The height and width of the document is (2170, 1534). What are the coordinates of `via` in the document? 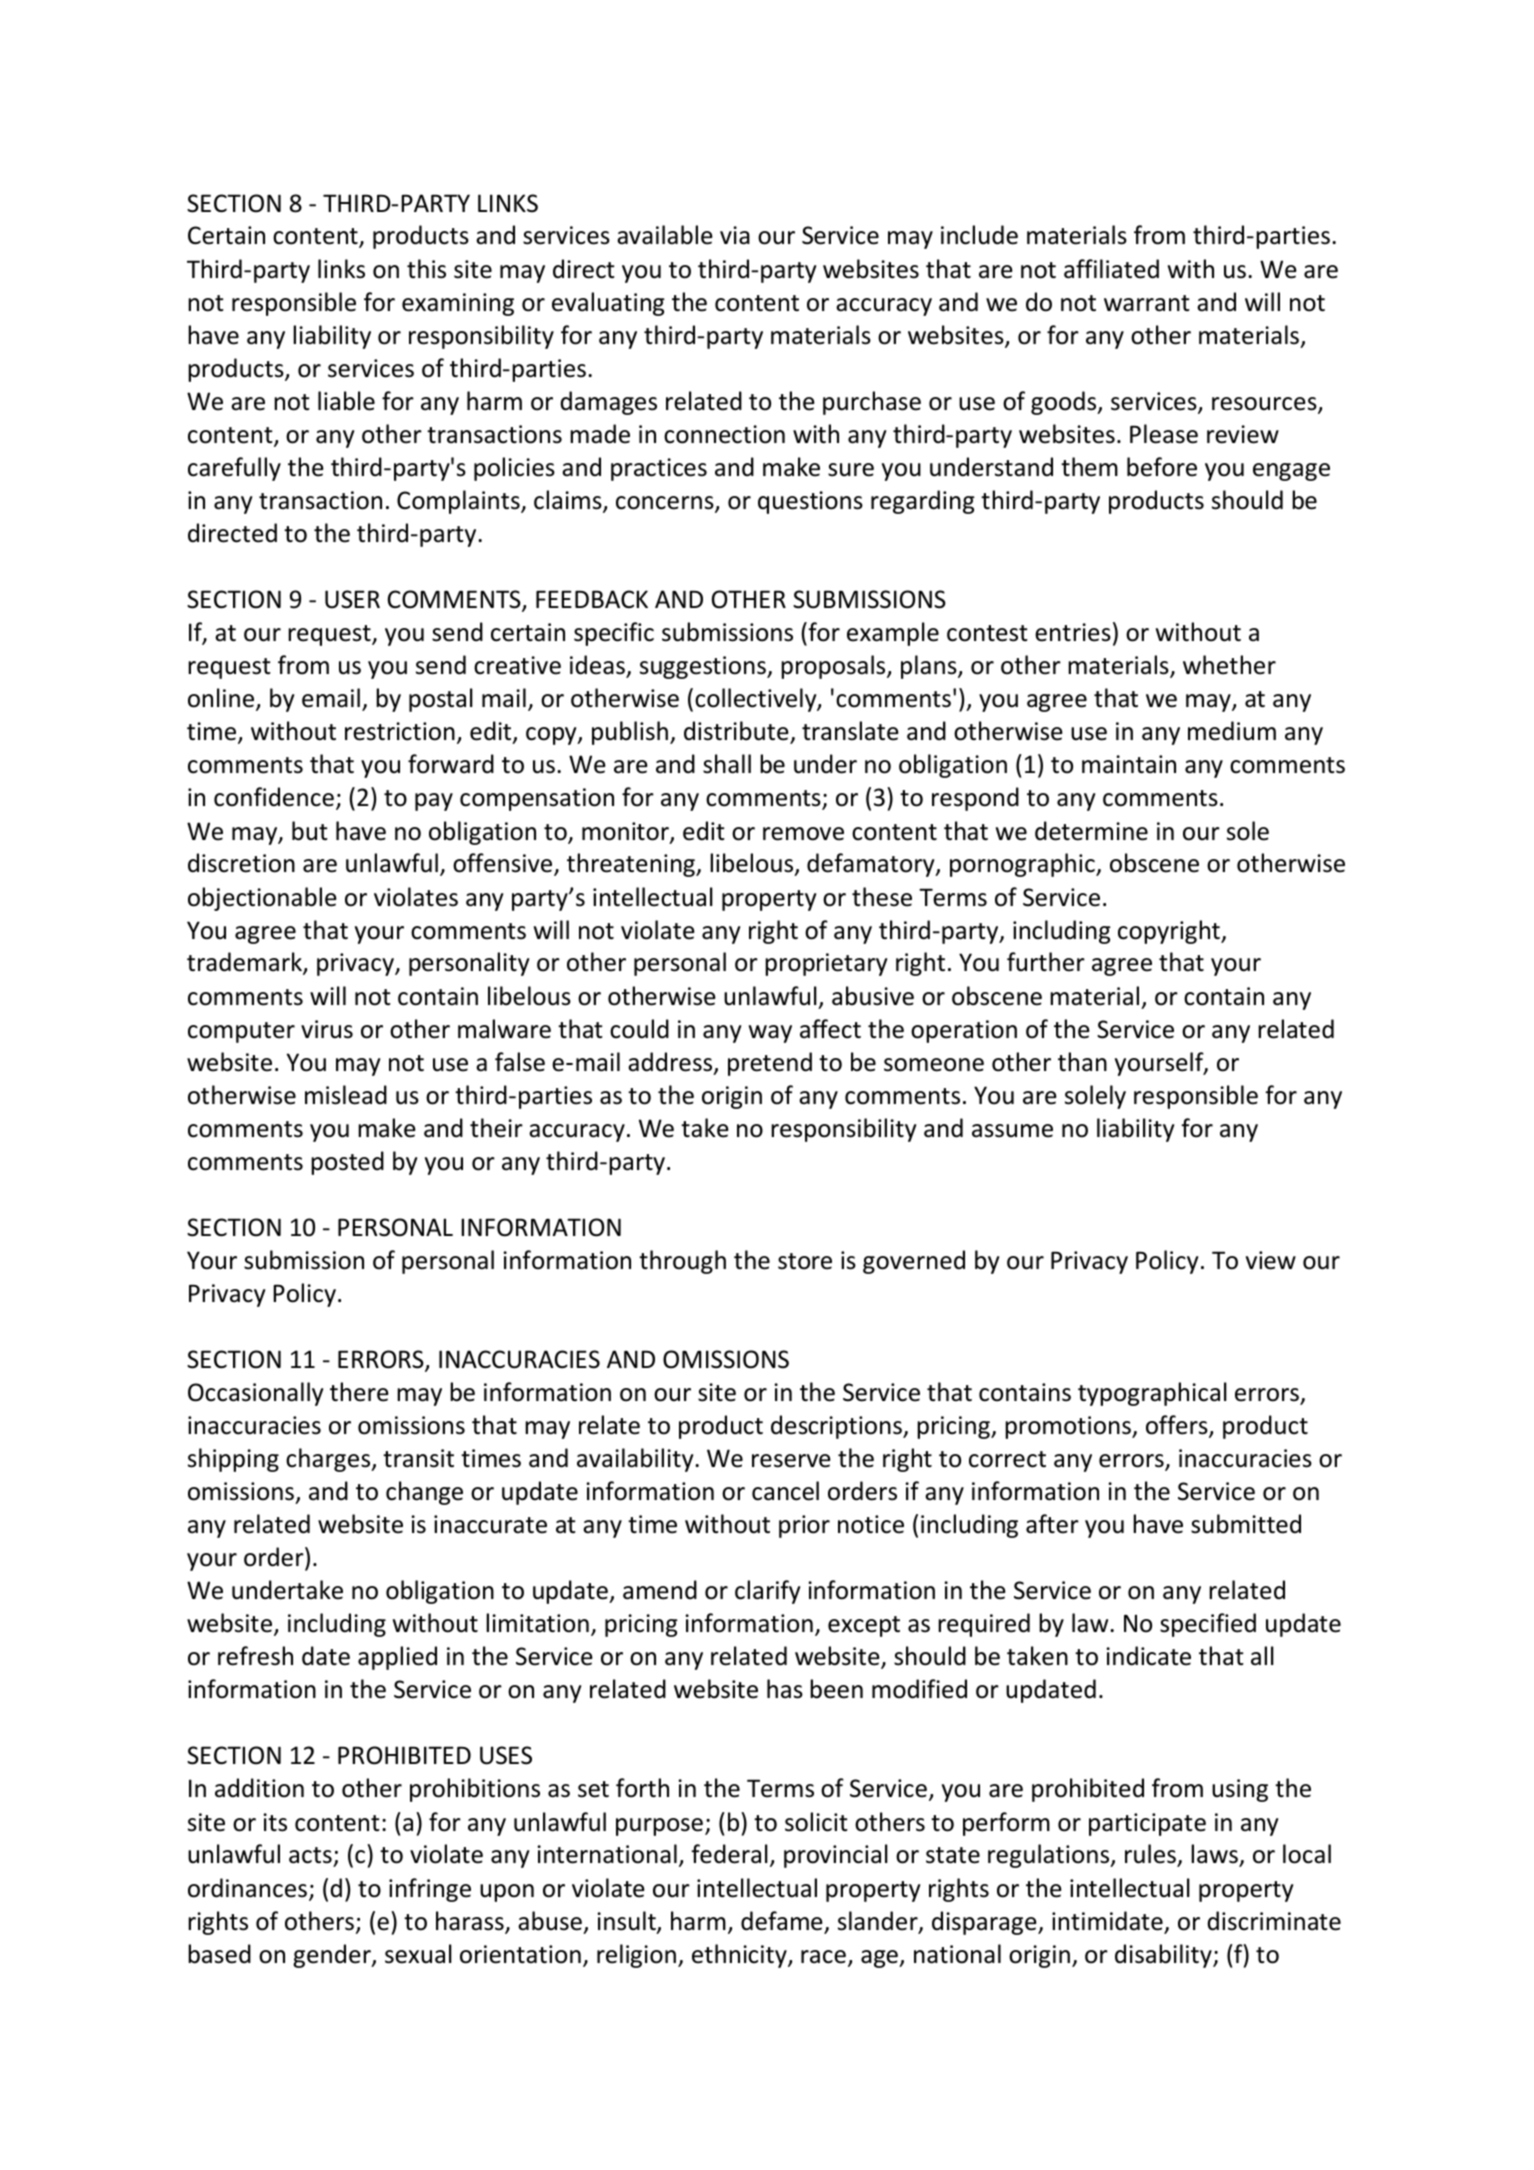 It's located at (735, 235).
